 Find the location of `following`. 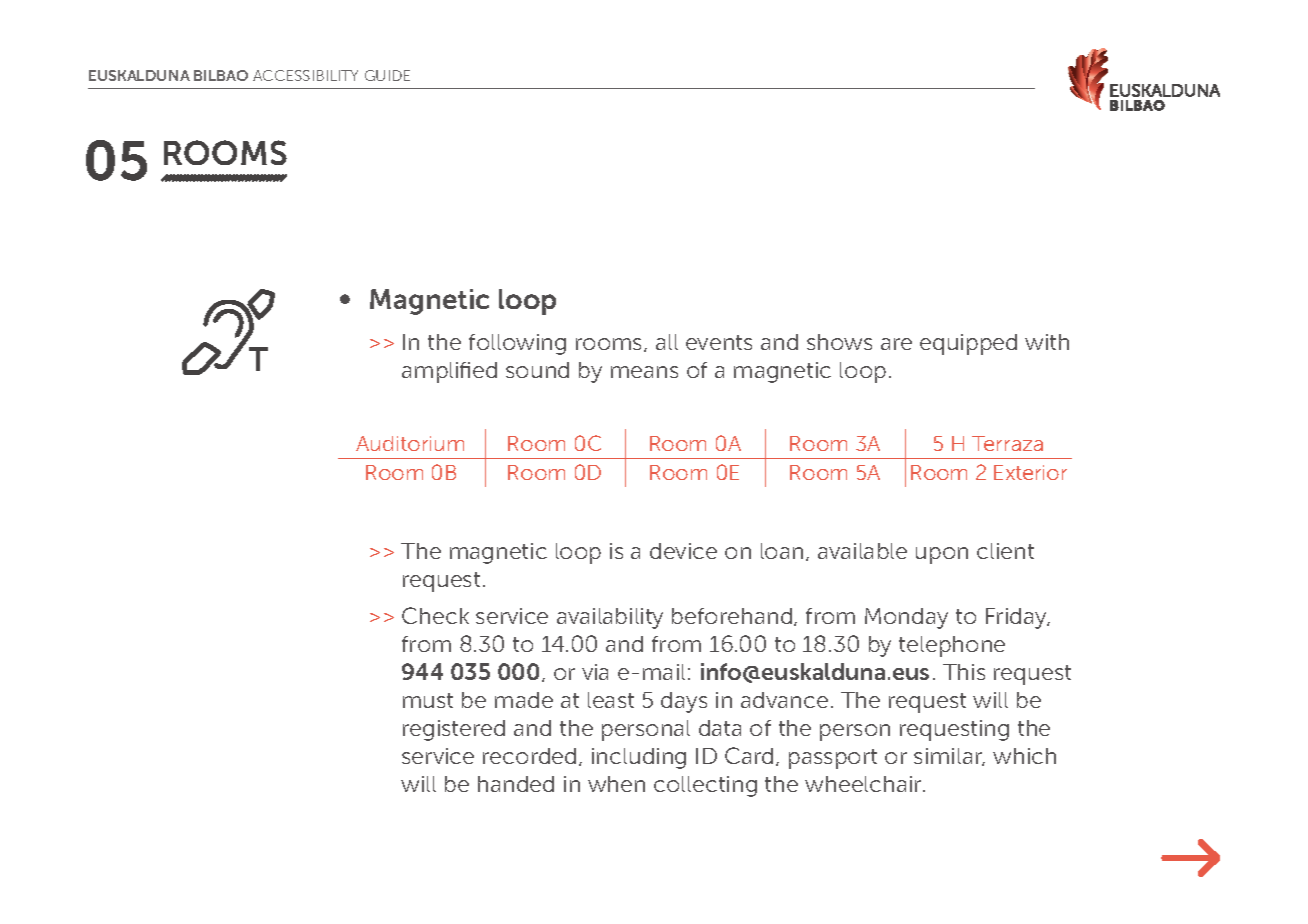

following is located at coordinates (517, 344).
